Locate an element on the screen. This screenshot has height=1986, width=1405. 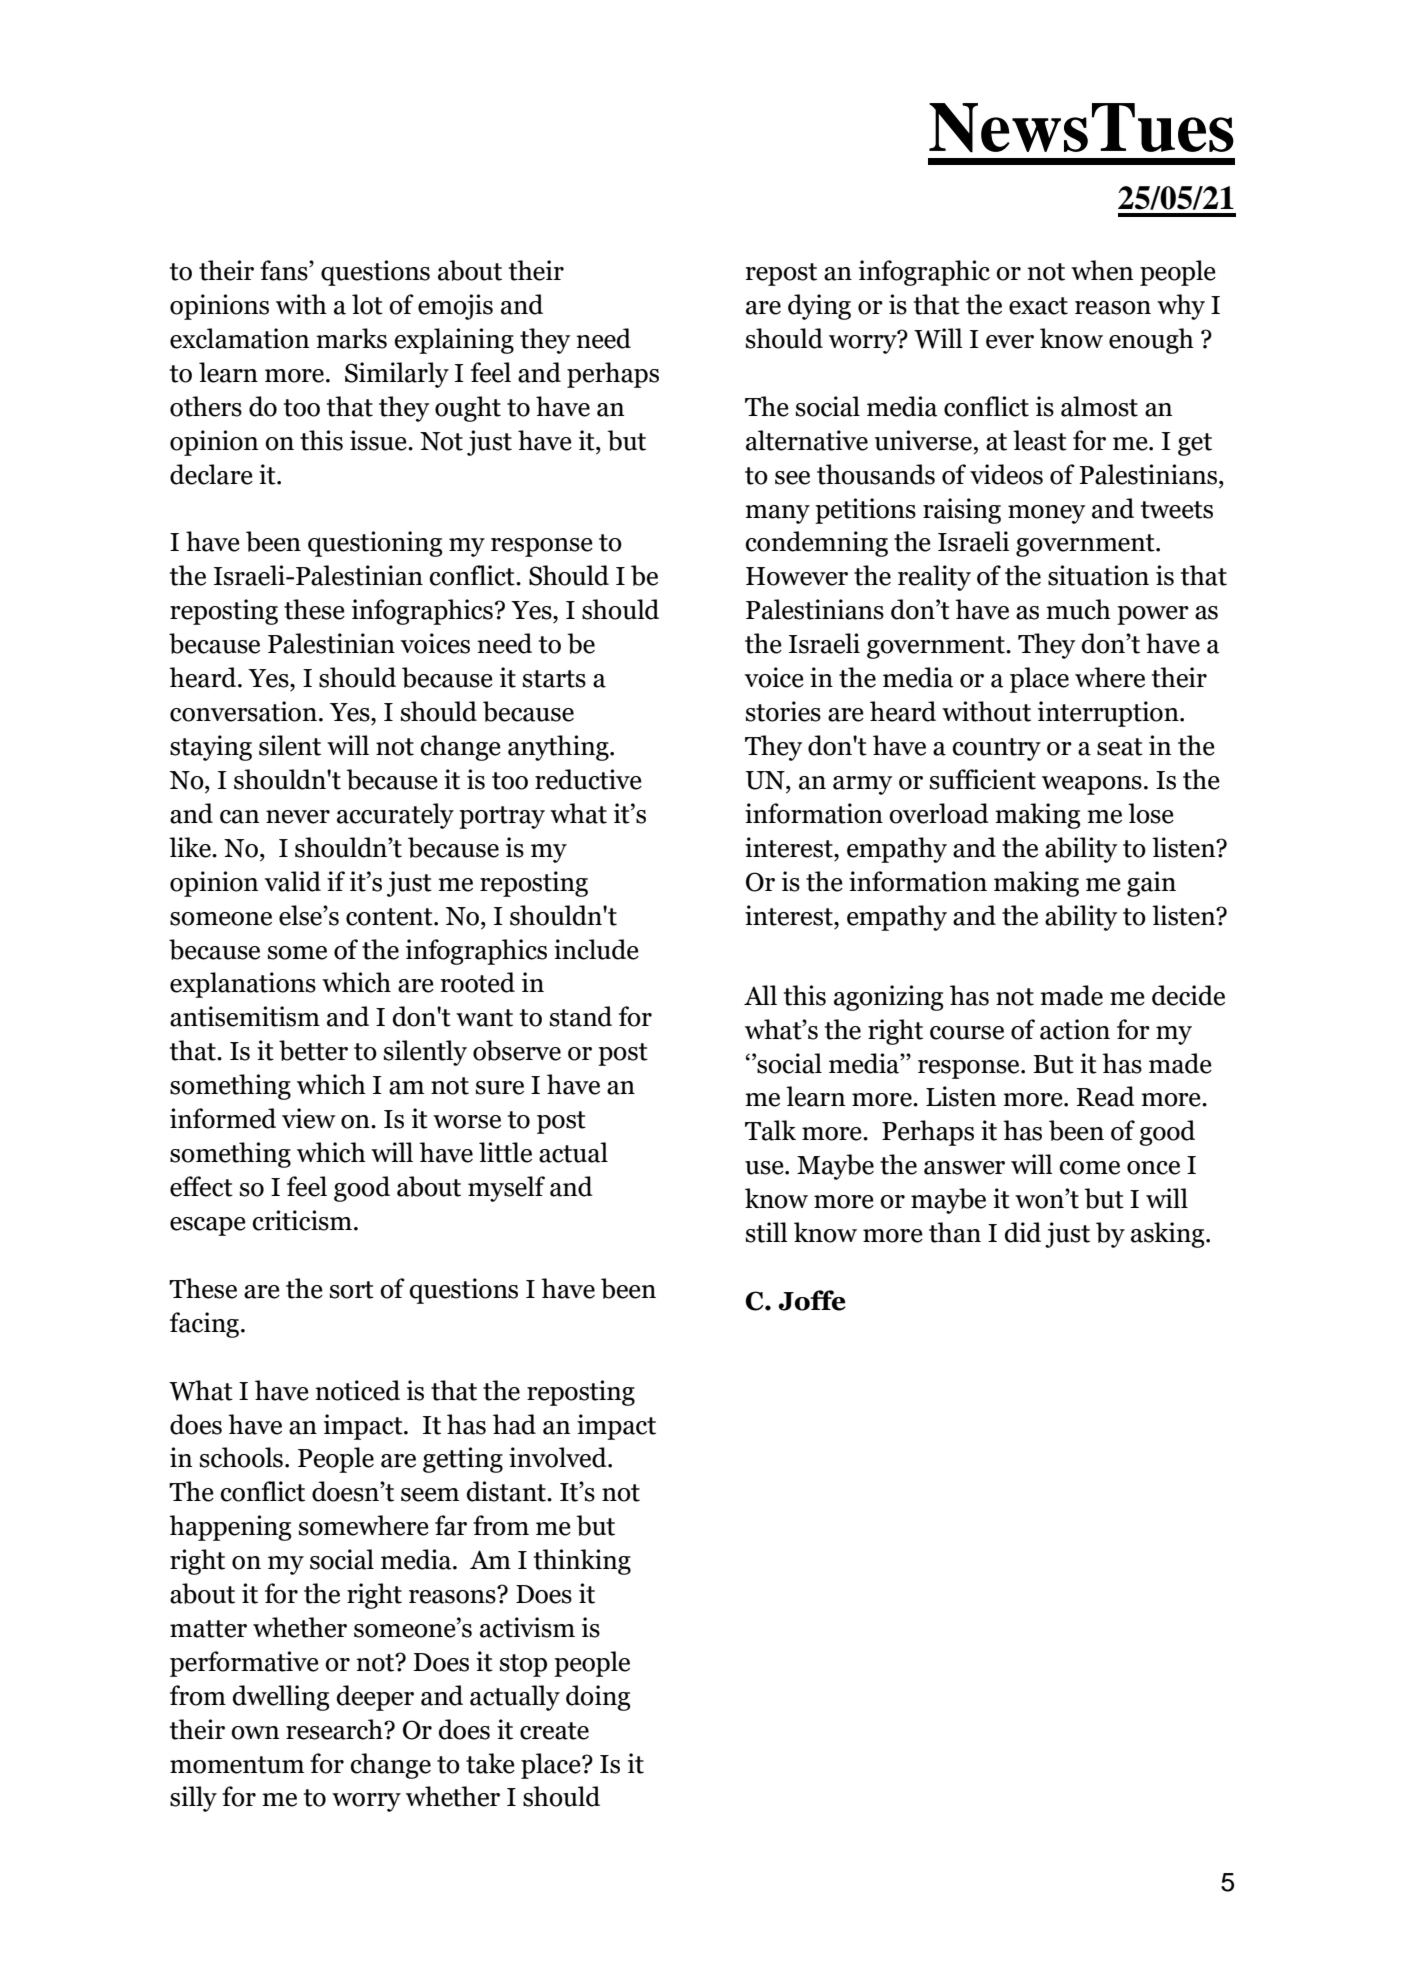
marks is located at coordinates (351, 338).
